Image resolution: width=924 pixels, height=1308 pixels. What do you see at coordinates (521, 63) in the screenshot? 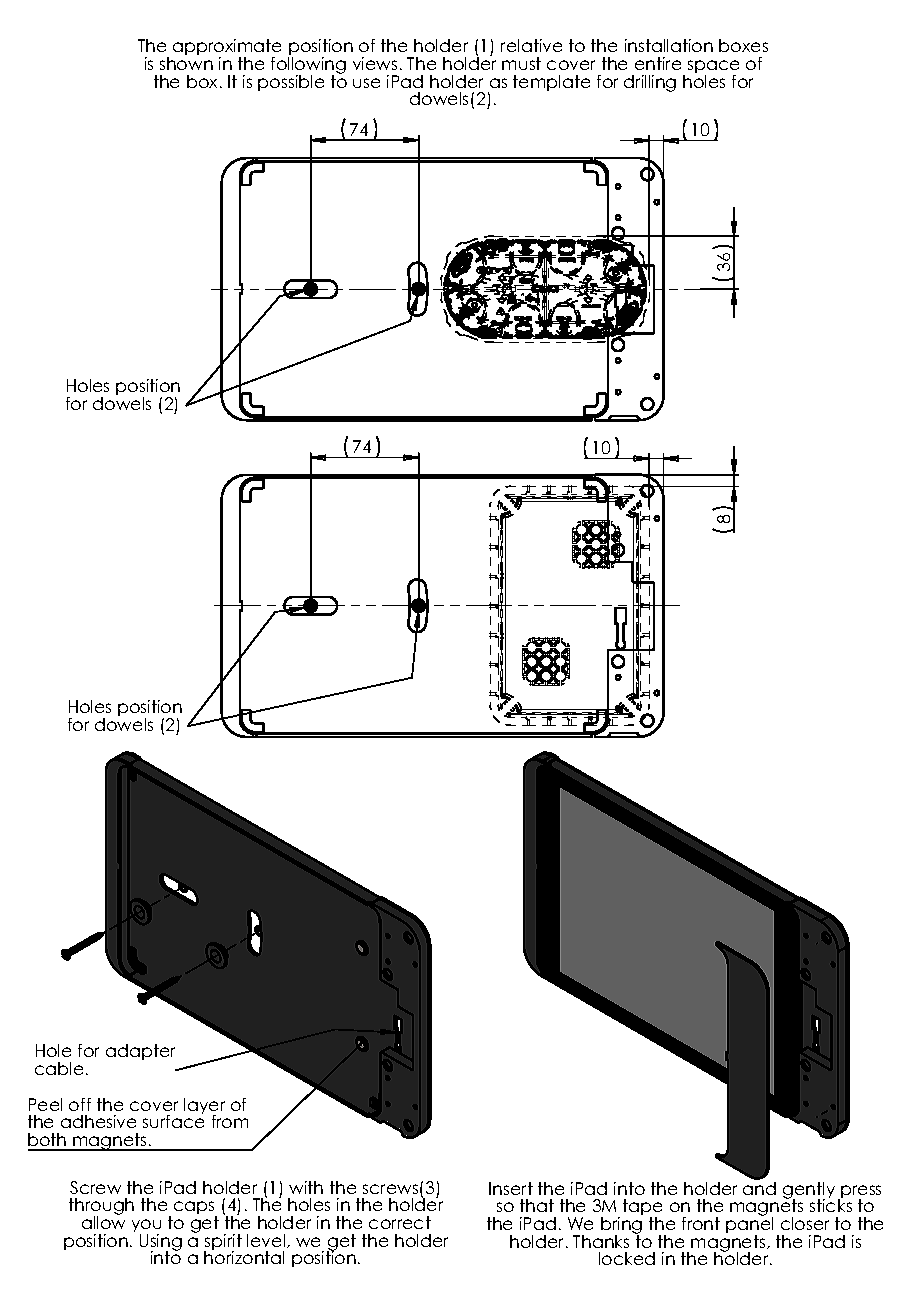
I see `must` at bounding box center [521, 63].
